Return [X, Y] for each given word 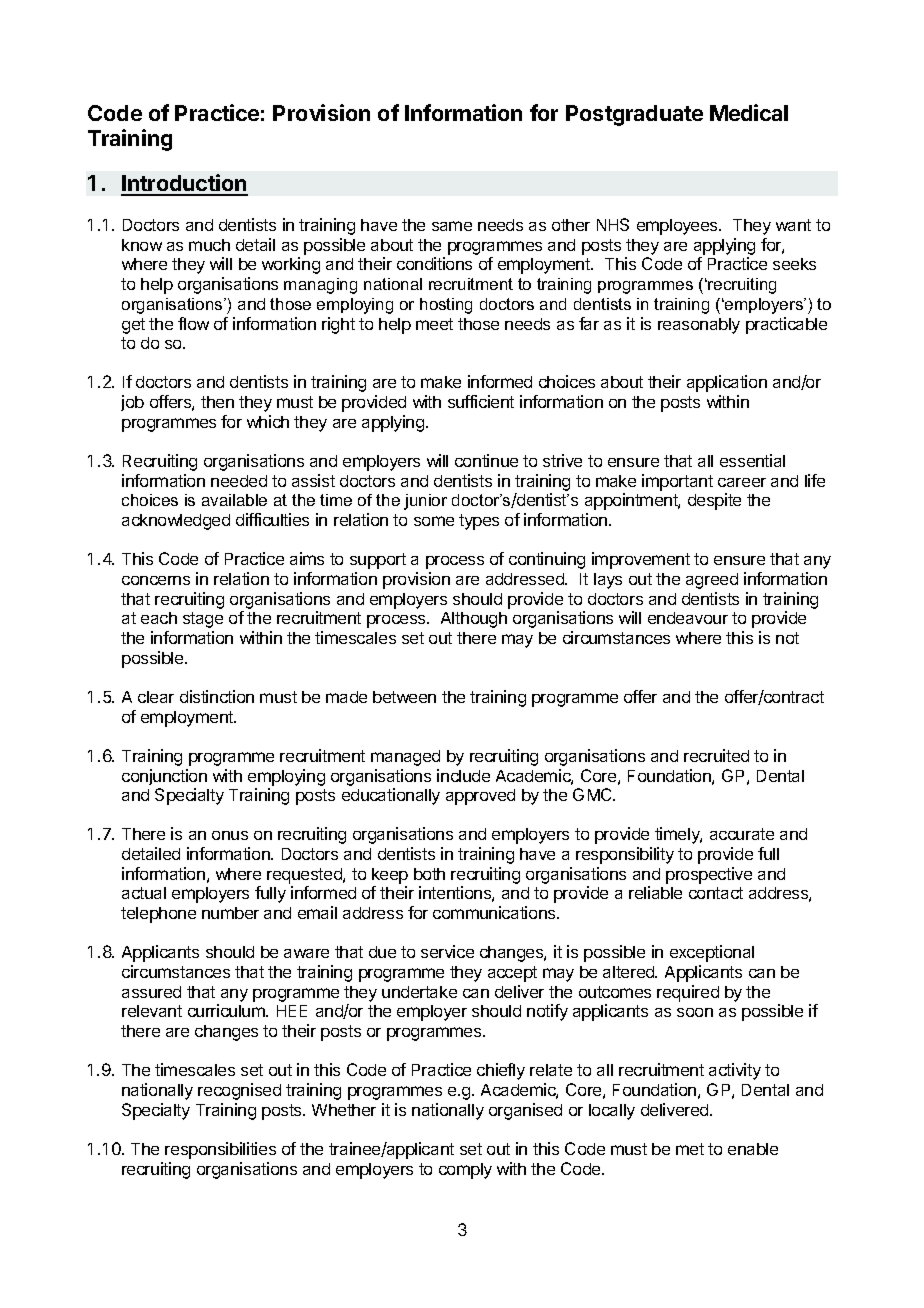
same [452, 226]
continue [486, 460]
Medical [749, 112]
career [742, 482]
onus [230, 835]
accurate [742, 834]
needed [239, 481]
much [209, 245]
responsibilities [220, 1150]
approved [480, 797]
